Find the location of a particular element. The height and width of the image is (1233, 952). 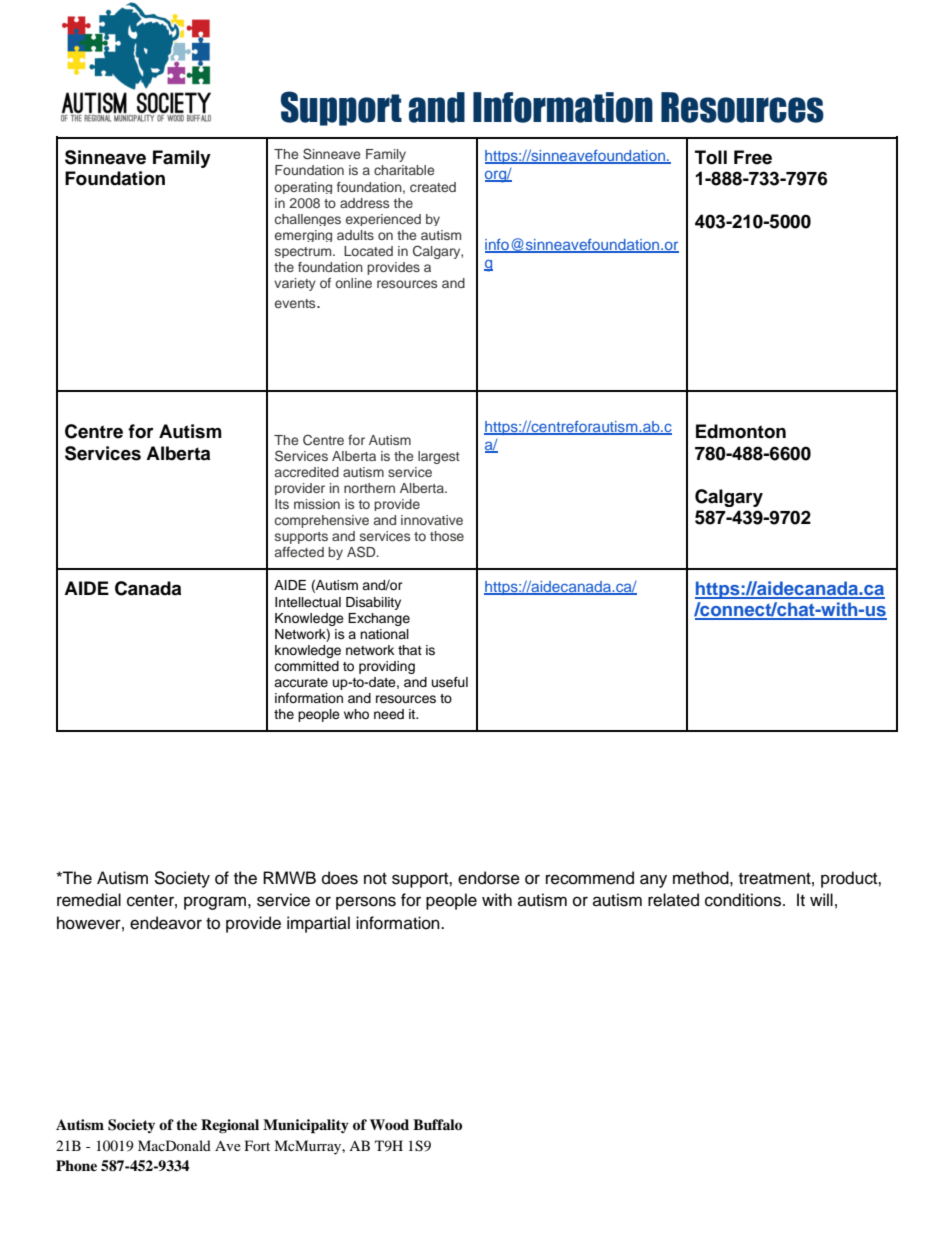

created is located at coordinates (433, 187).
